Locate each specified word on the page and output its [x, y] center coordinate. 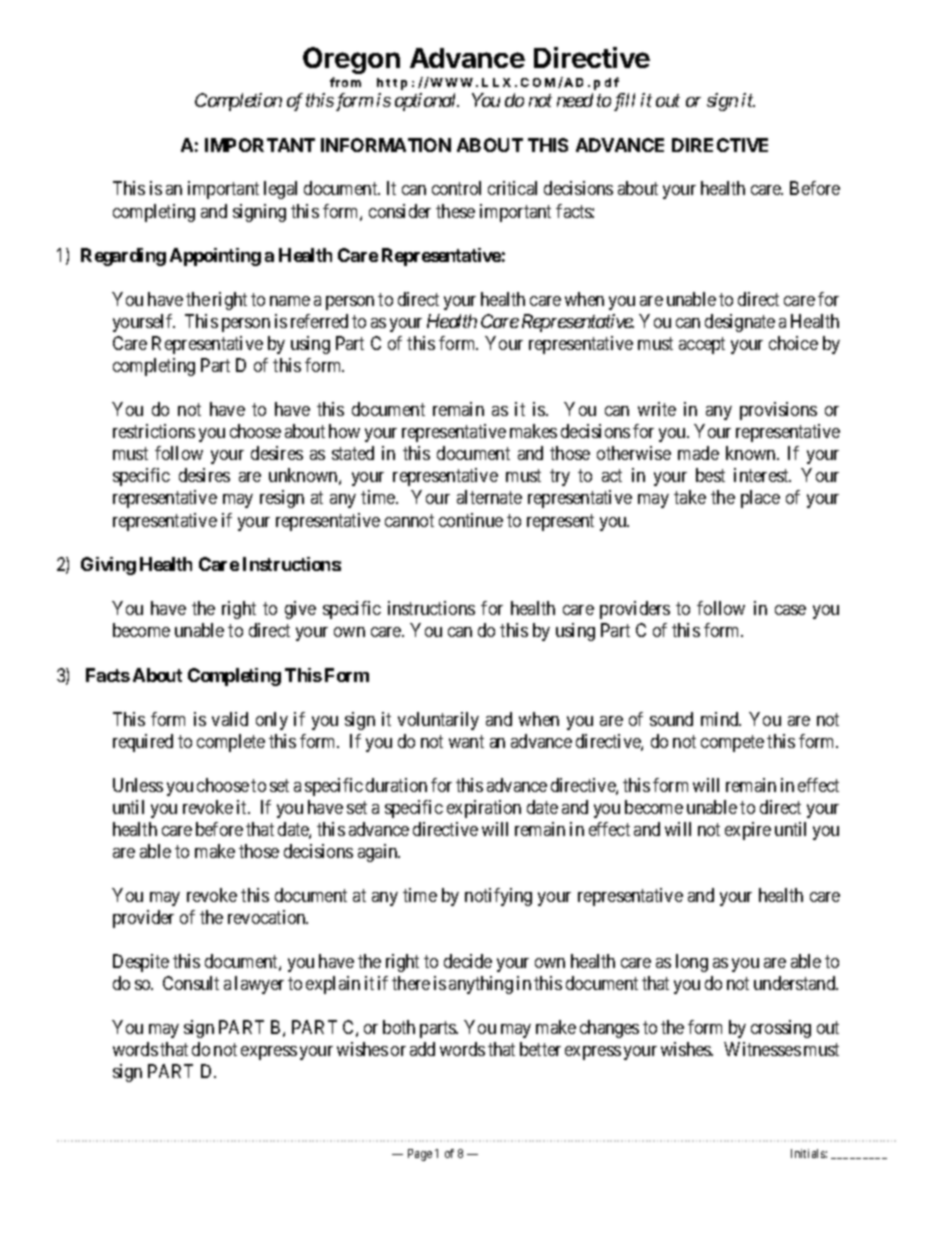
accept [702, 345]
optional [427, 102]
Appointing [215, 257]
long [692, 963]
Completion [238, 102]
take [690, 497]
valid [230, 719]
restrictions [154, 431]
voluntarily [438, 721]
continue [471, 520]
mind [721, 719]
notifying [498, 897]
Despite [141, 963]
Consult [191, 983]
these [455, 211]
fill [624, 102]
